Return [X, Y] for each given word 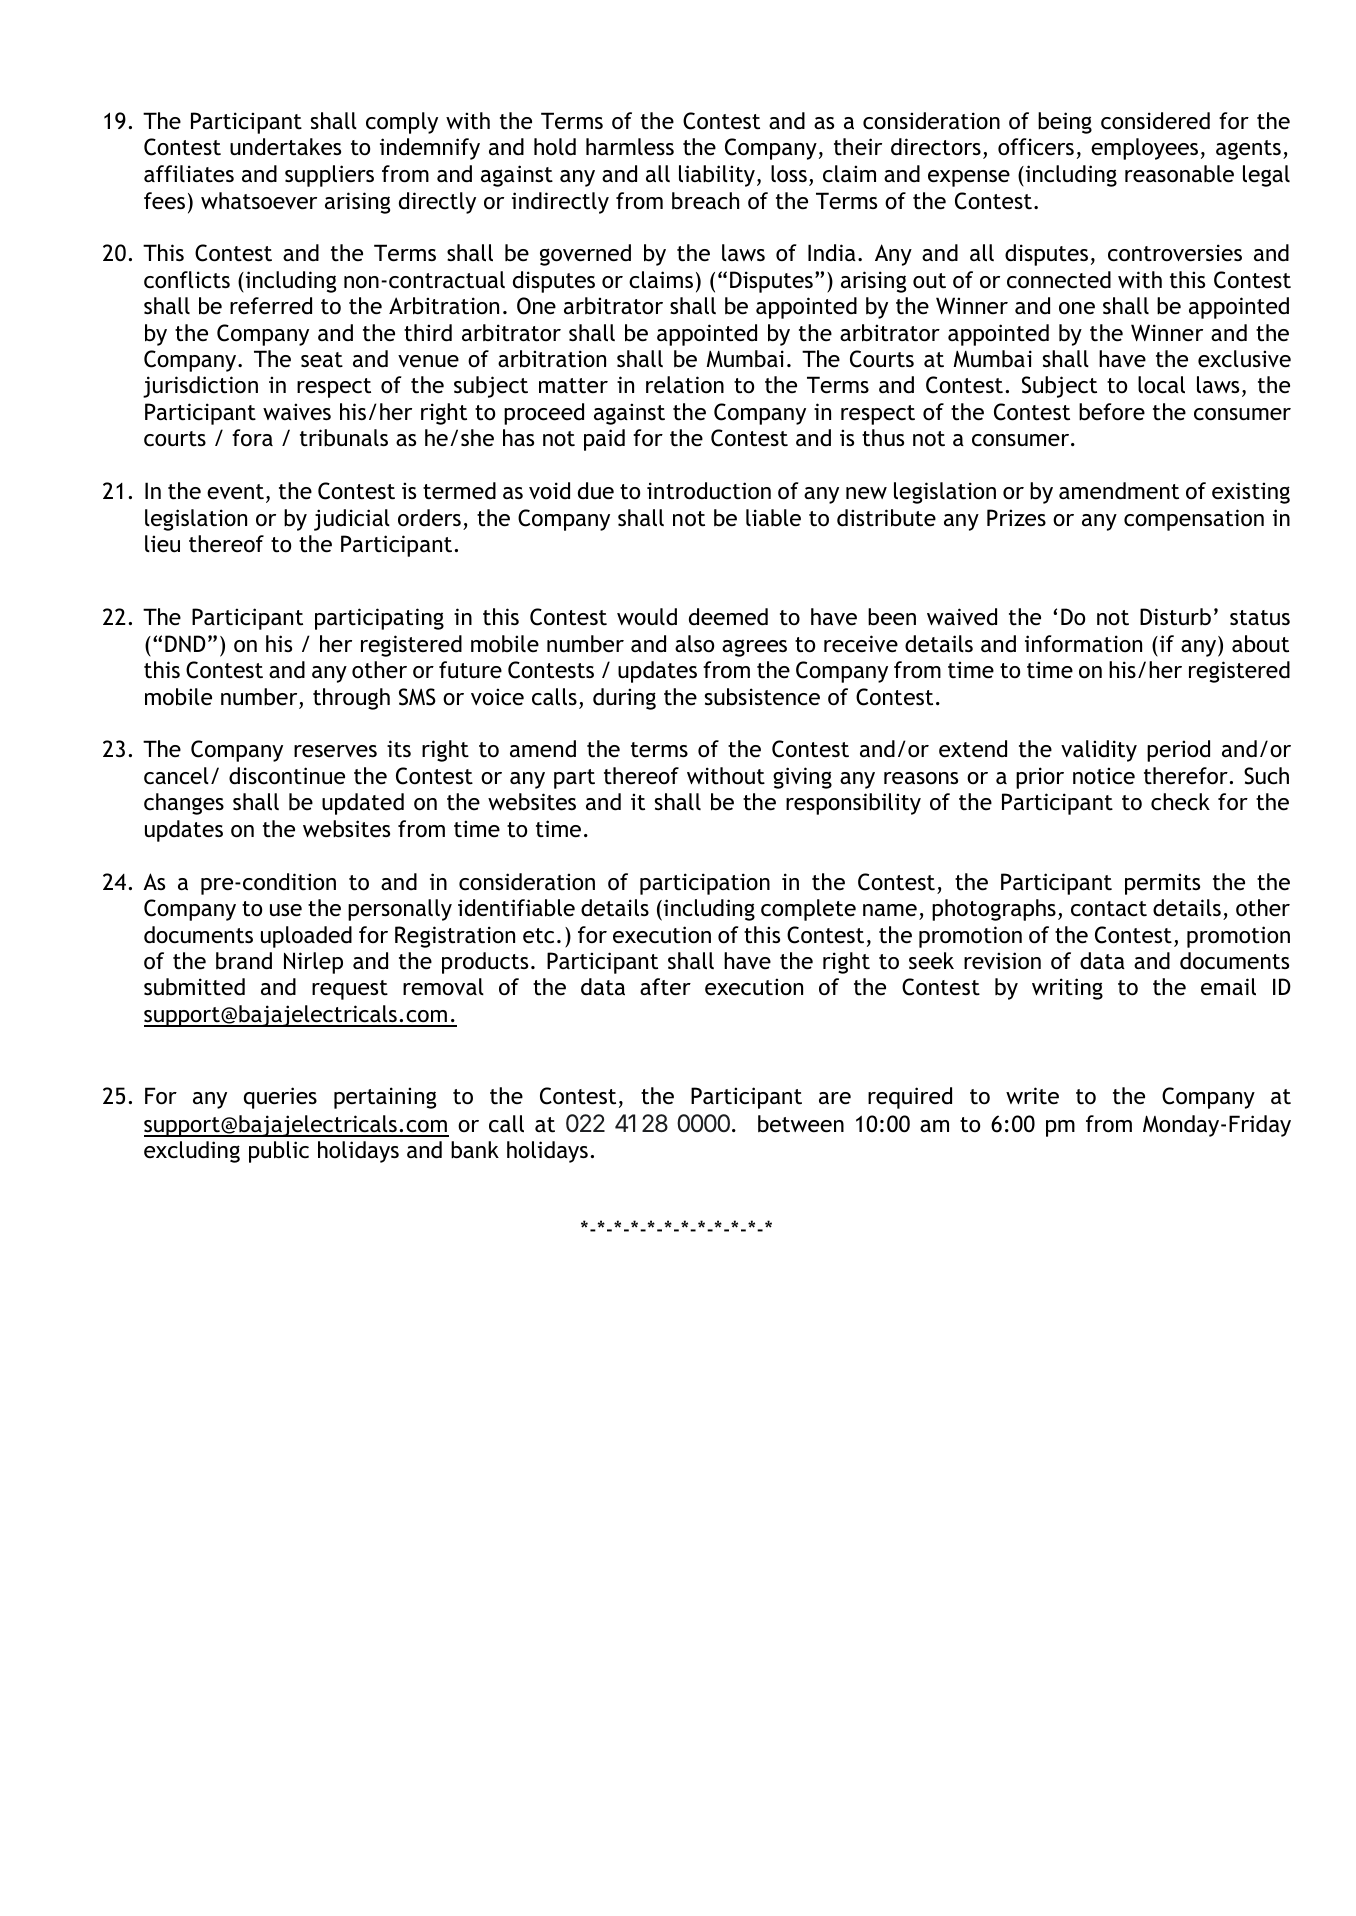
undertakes [285, 147]
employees [1144, 149]
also [694, 643]
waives [297, 412]
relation [685, 385]
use [286, 910]
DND [185, 643]
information [1083, 644]
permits [1162, 884]
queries [280, 1098]
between [801, 1124]
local [1161, 385]
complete [808, 910]
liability [717, 176]
